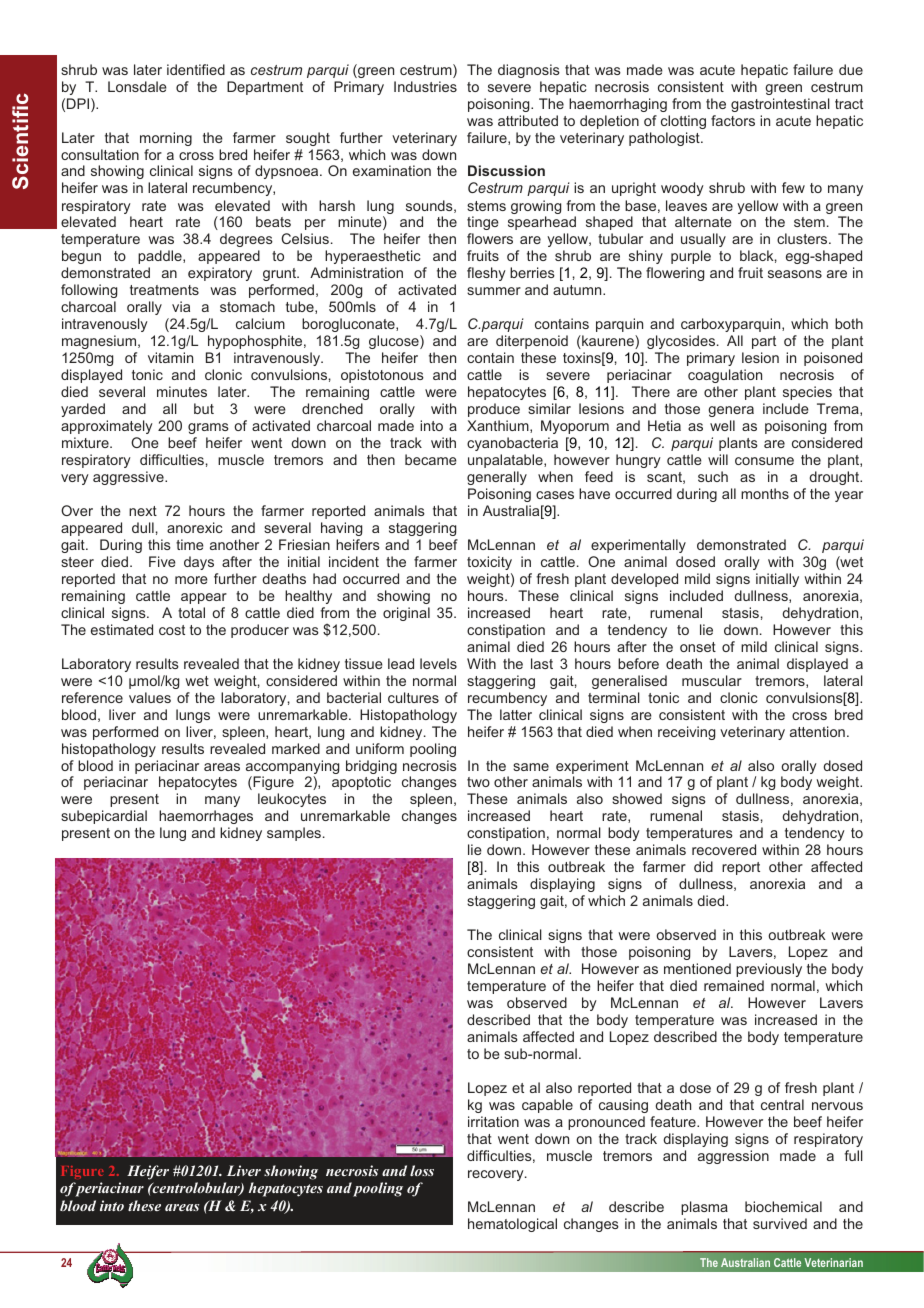 The image size is (924, 1308). Describe the element at coordinates (765, 493) in the image. I see `months` at that location.
